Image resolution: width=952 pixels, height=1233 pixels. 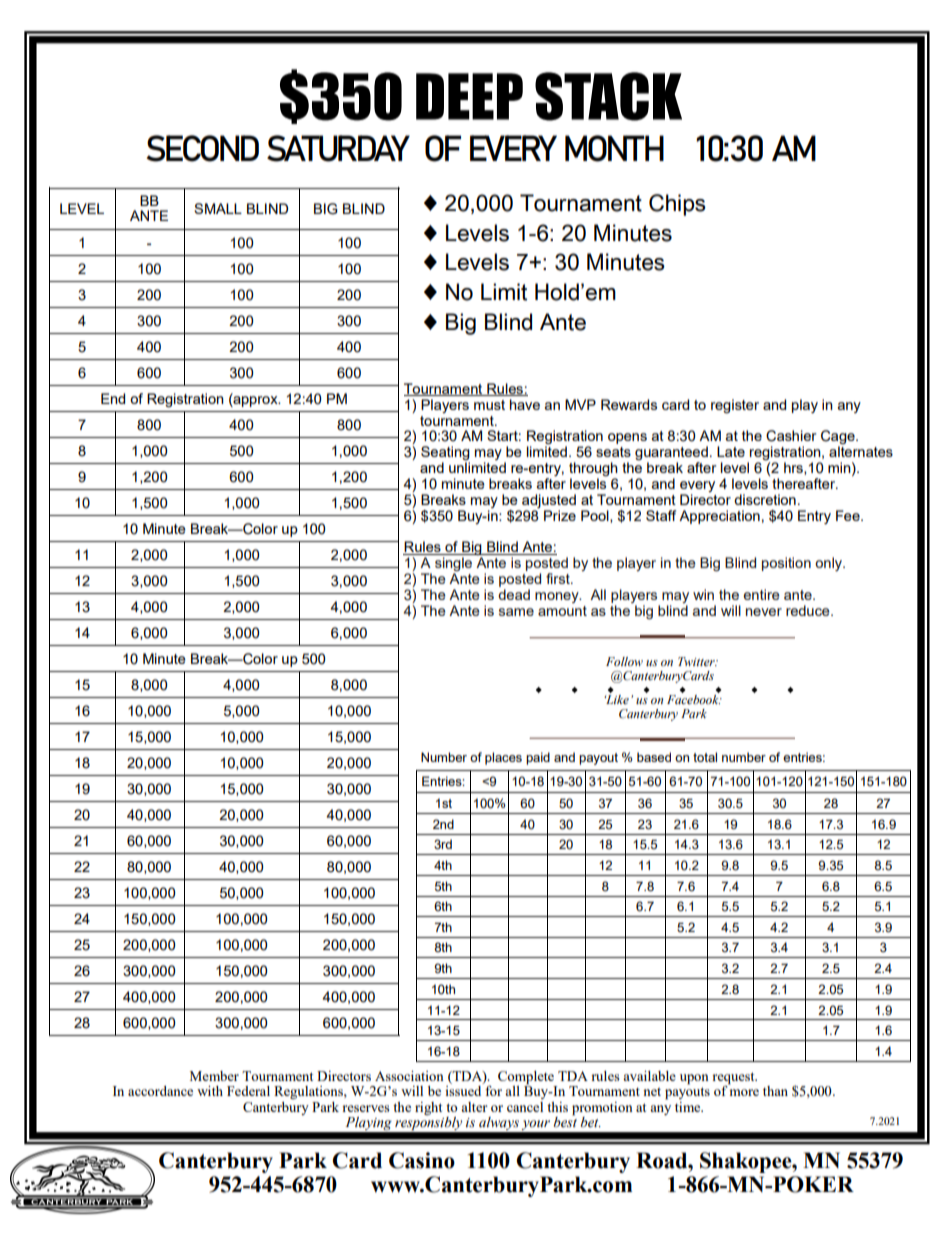 What do you see at coordinates (514, 594) in the image?
I see `dead` at bounding box center [514, 594].
